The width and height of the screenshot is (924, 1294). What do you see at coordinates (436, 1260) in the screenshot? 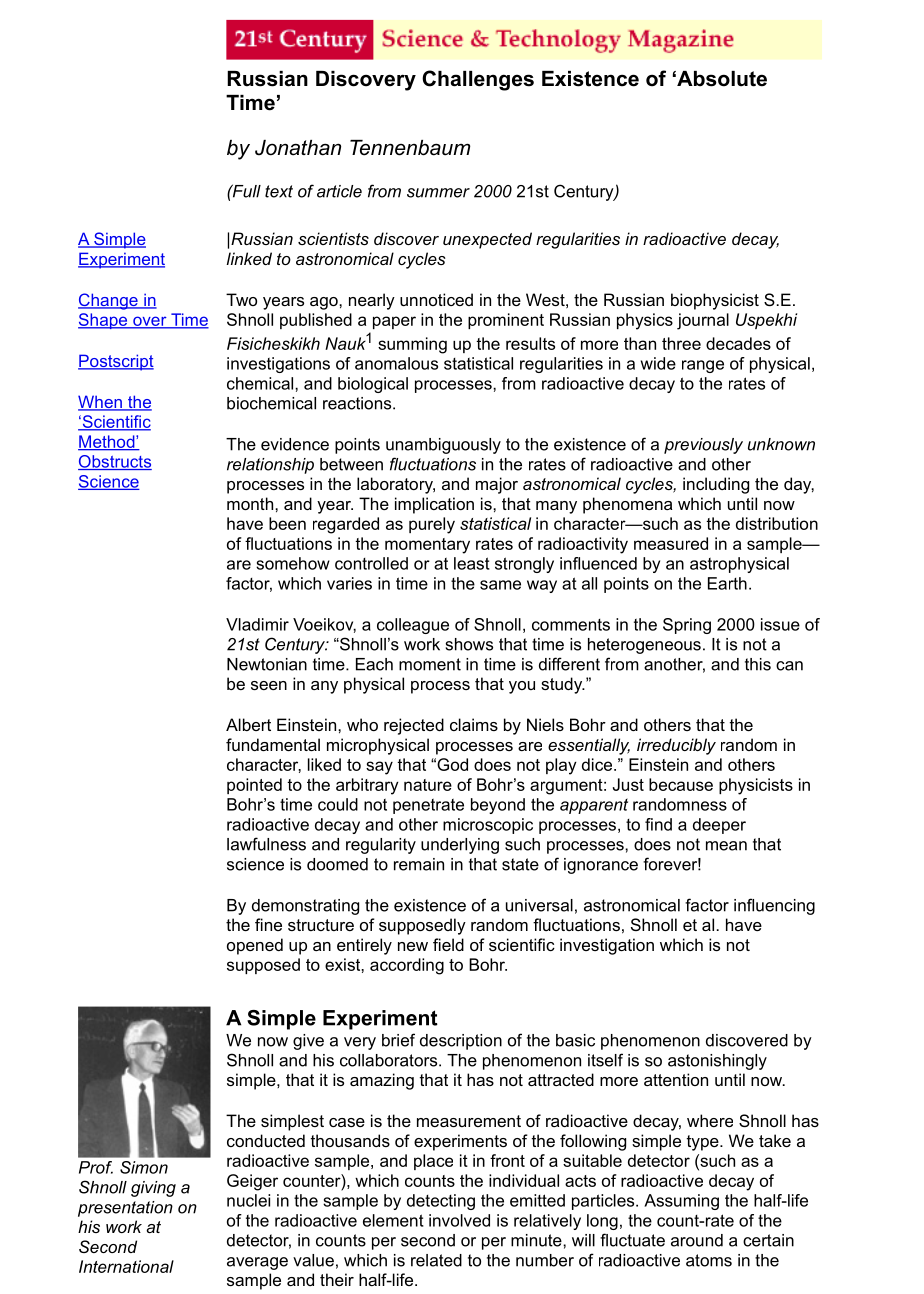
I see `related` at bounding box center [436, 1260].
